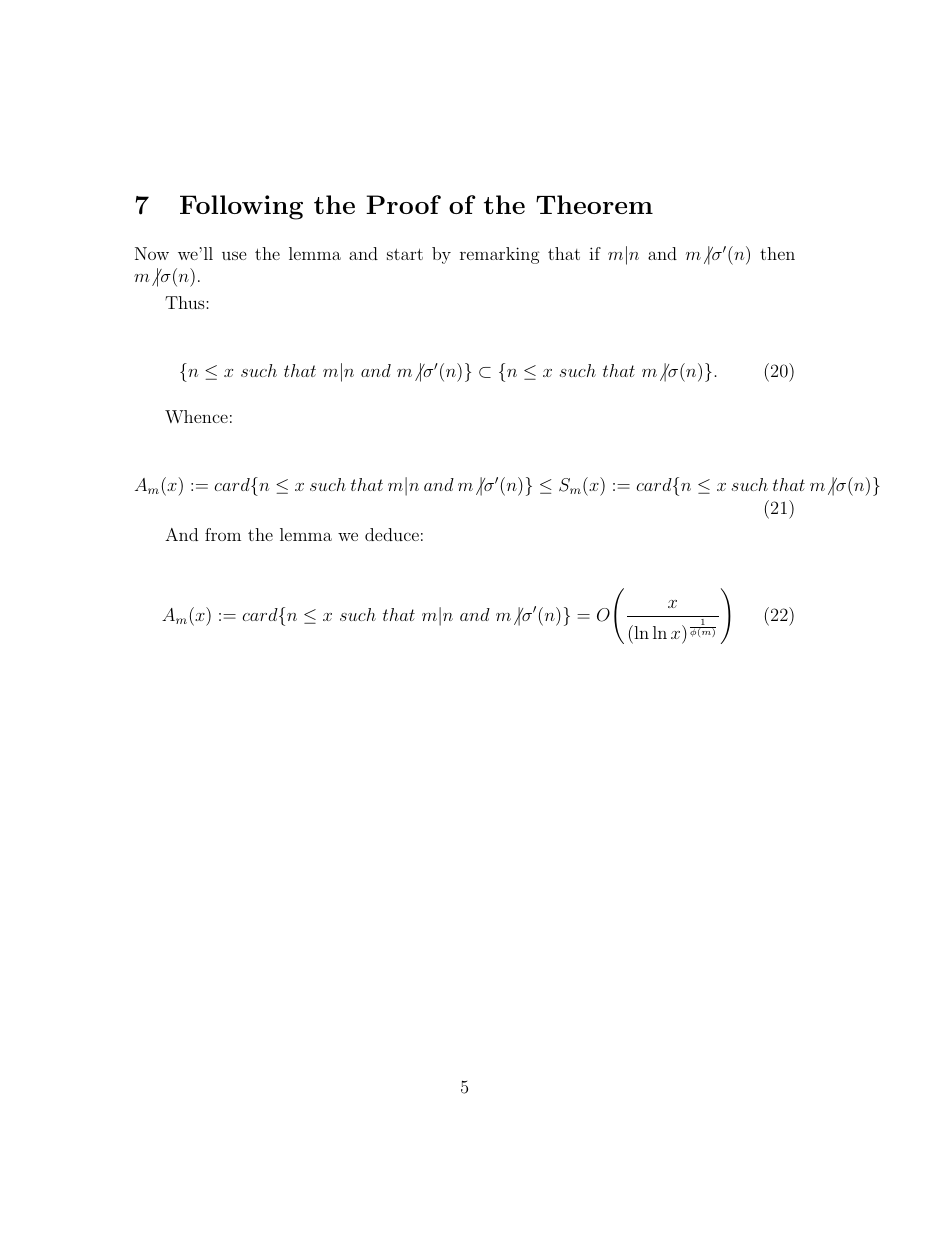 The image size is (952, 1233). I want to click on Thus, so click(186, 302).
